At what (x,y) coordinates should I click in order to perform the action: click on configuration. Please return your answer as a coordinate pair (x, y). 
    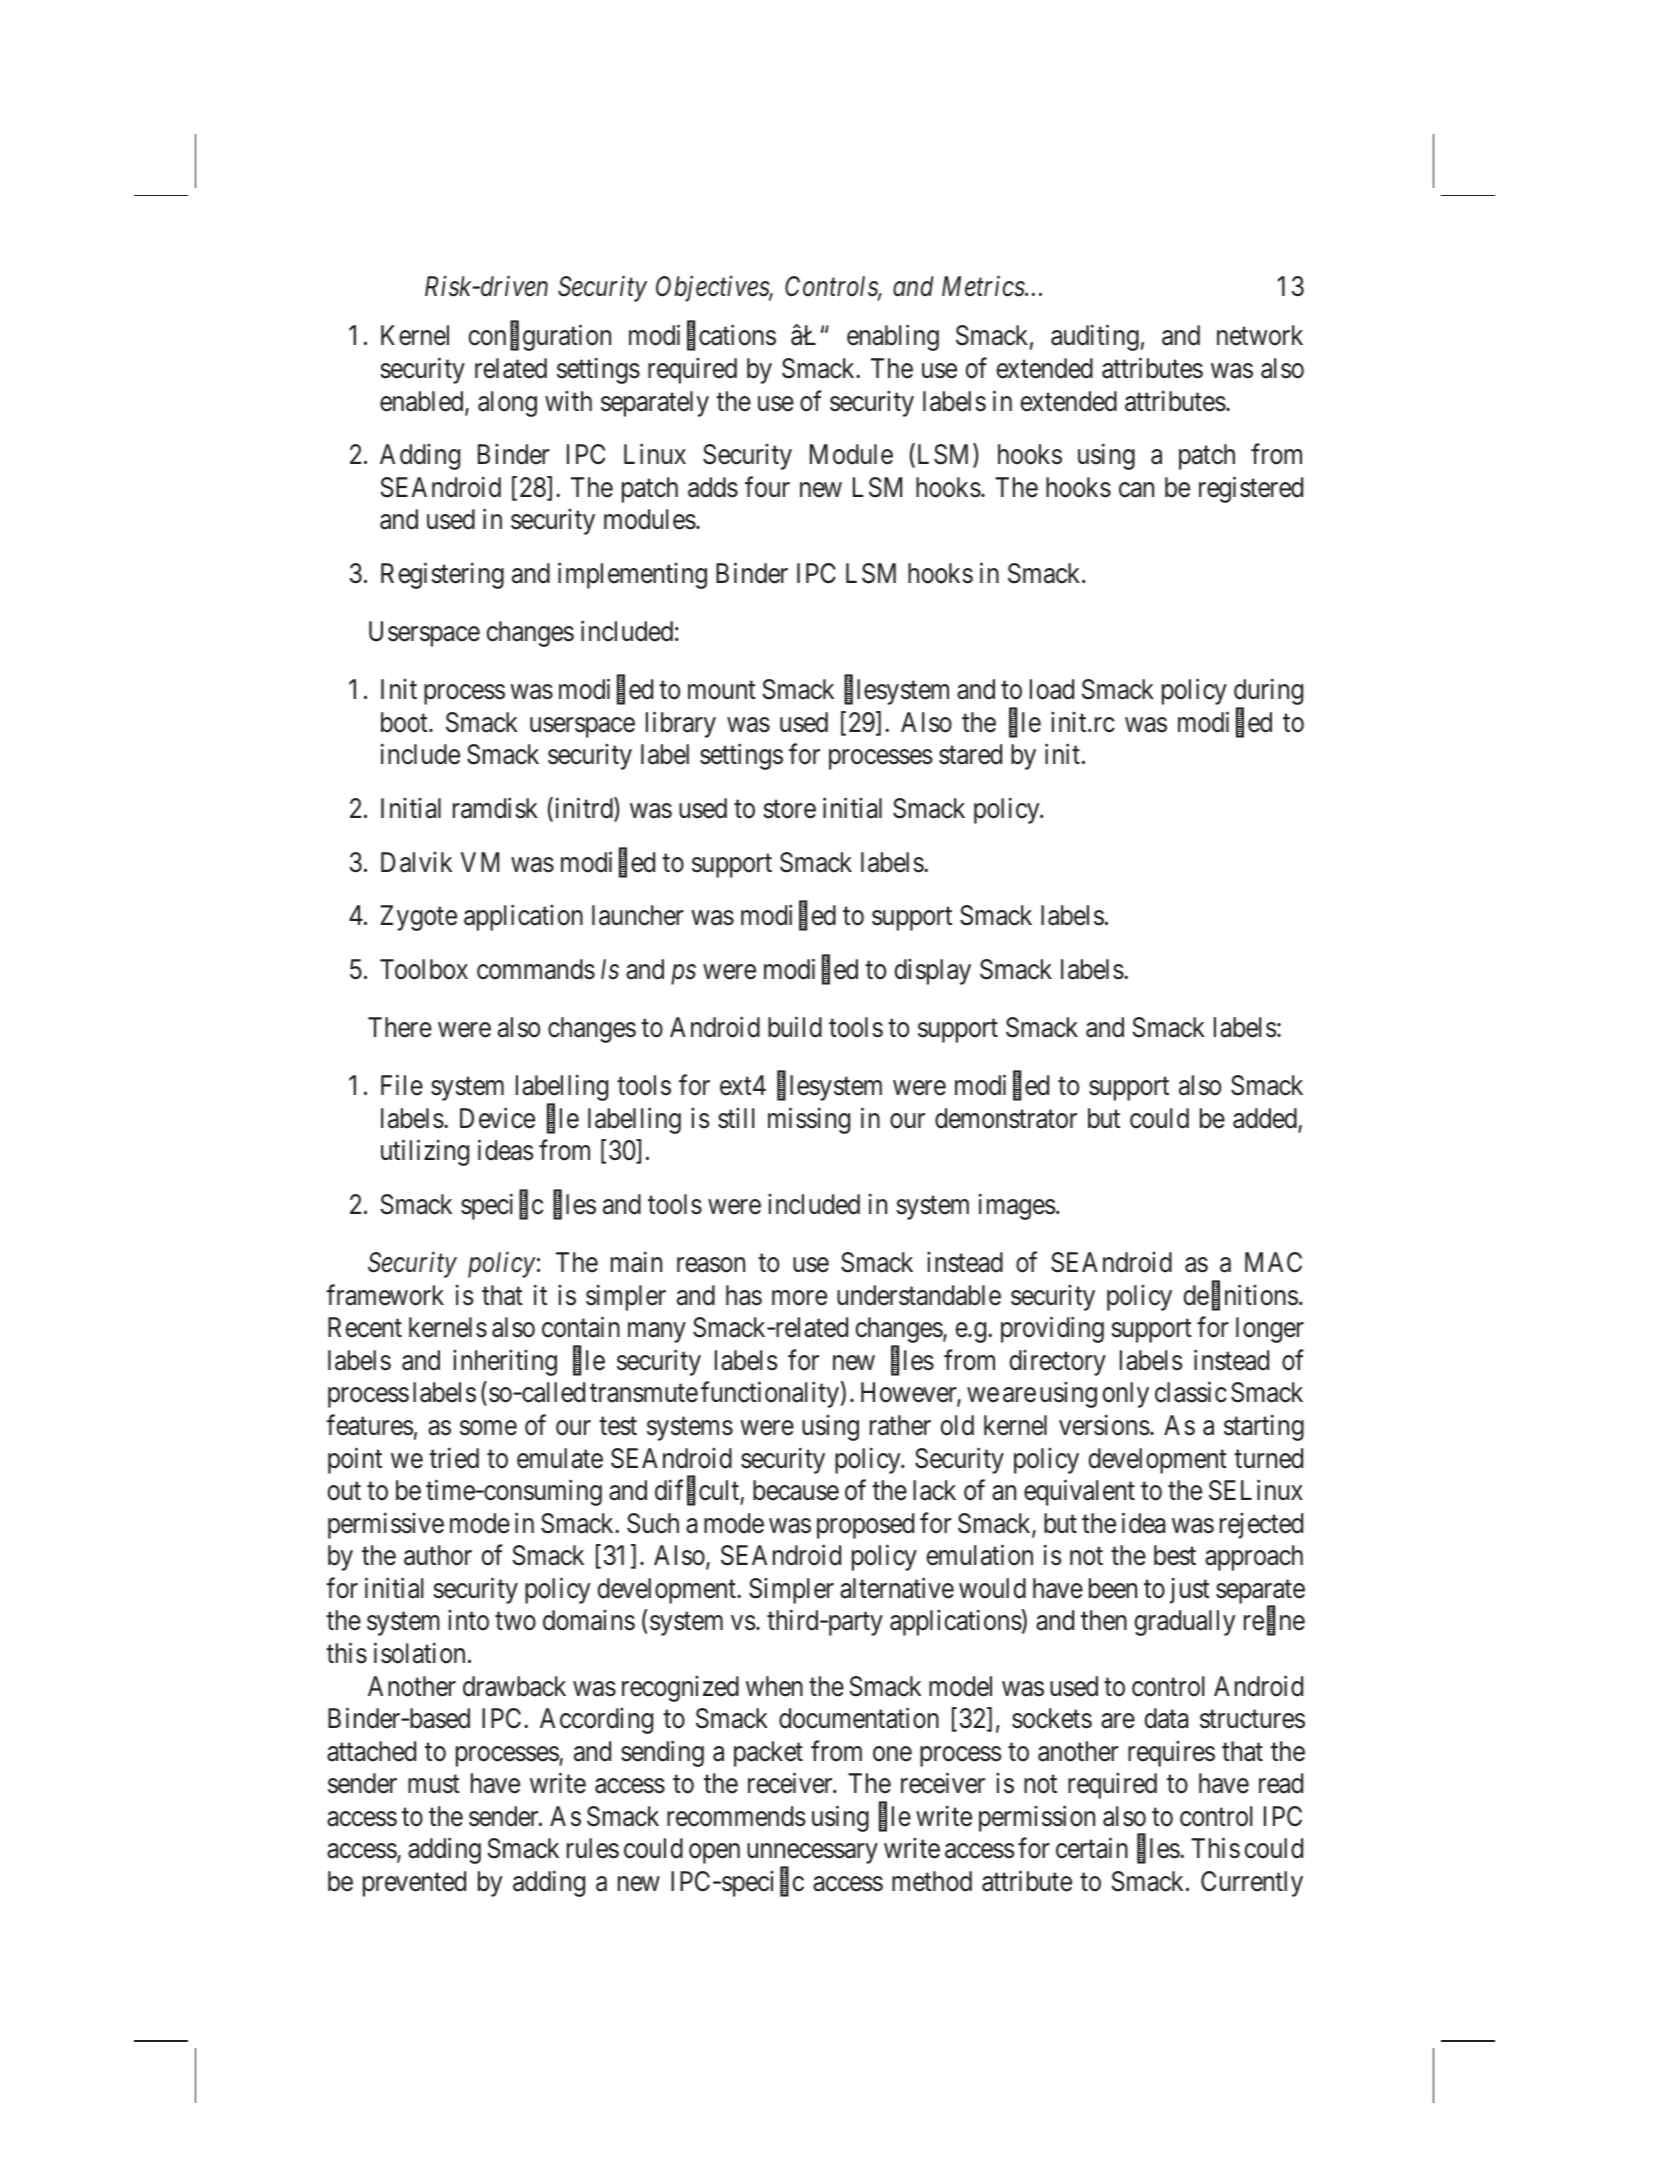
    Looking at the image, I should click on (539, 338).
